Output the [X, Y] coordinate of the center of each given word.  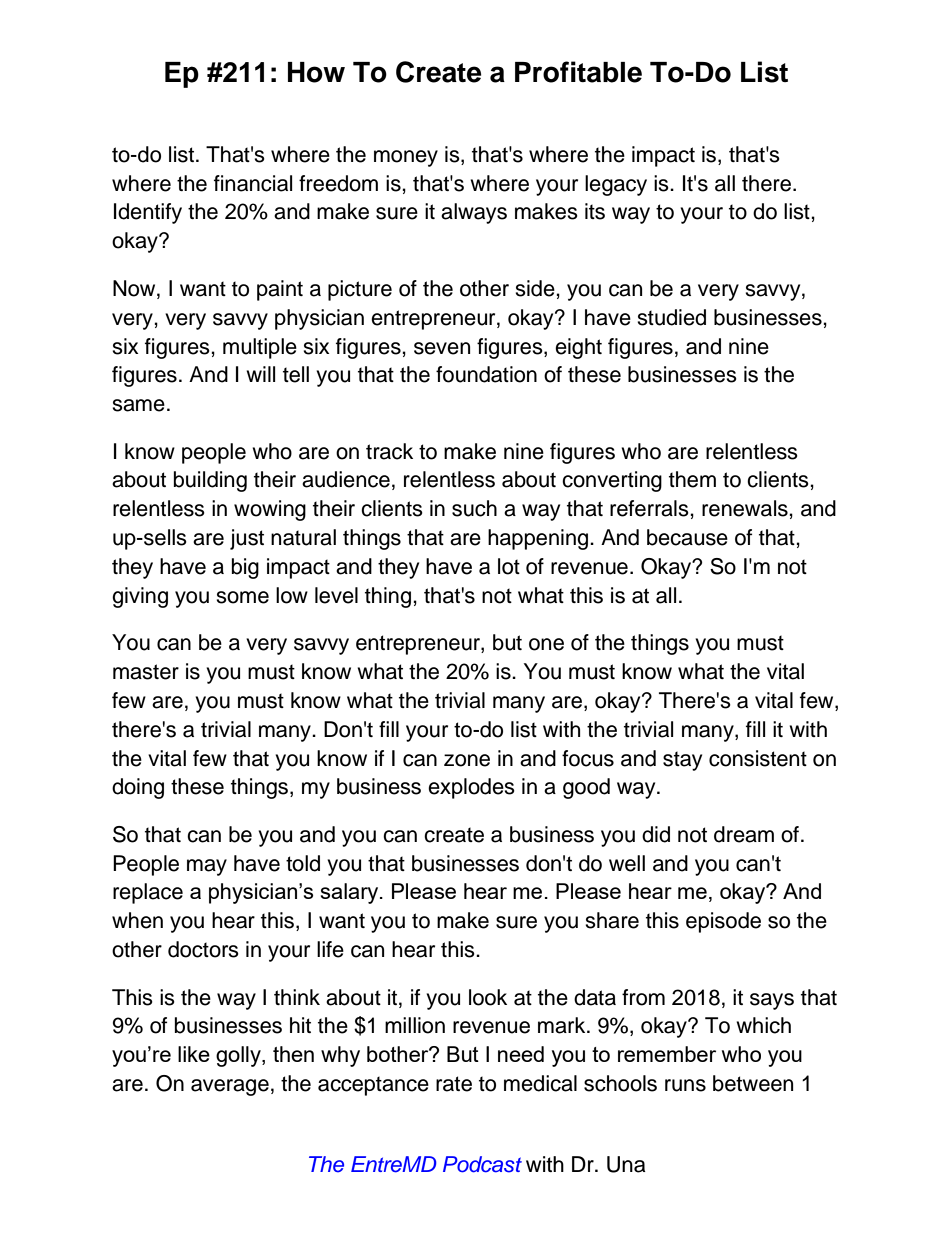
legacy [616, 185]
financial [253, 183]
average [230, 1087]
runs [685, 1085]
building [210, 481]
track [389, 451]
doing [138, 788]
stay [682, 761]
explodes [471, 788]
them [692, 479]
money [406, 158]
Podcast [482, 1164]
